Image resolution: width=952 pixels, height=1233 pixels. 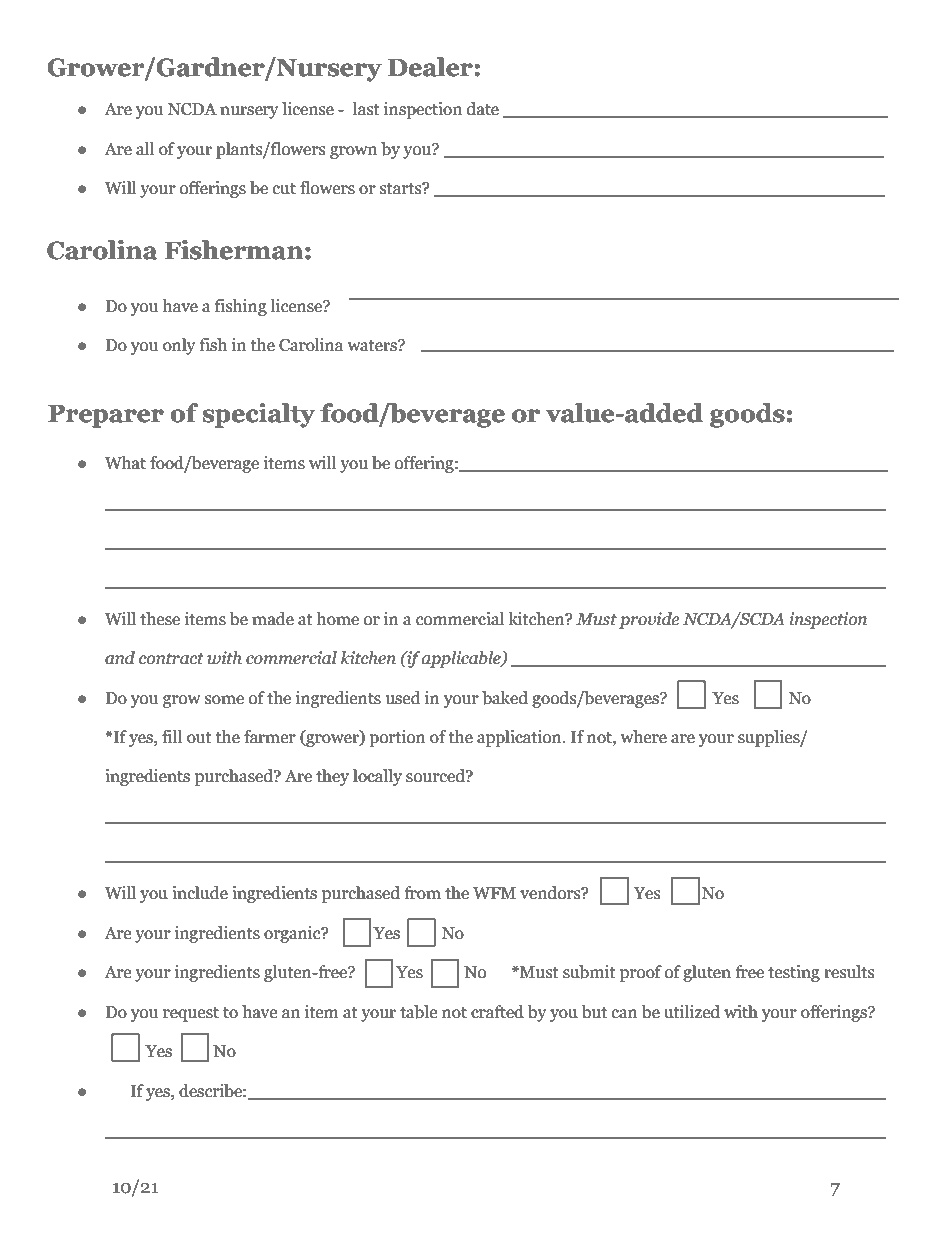 I want to click on provide, so click(x=649, y=620).
